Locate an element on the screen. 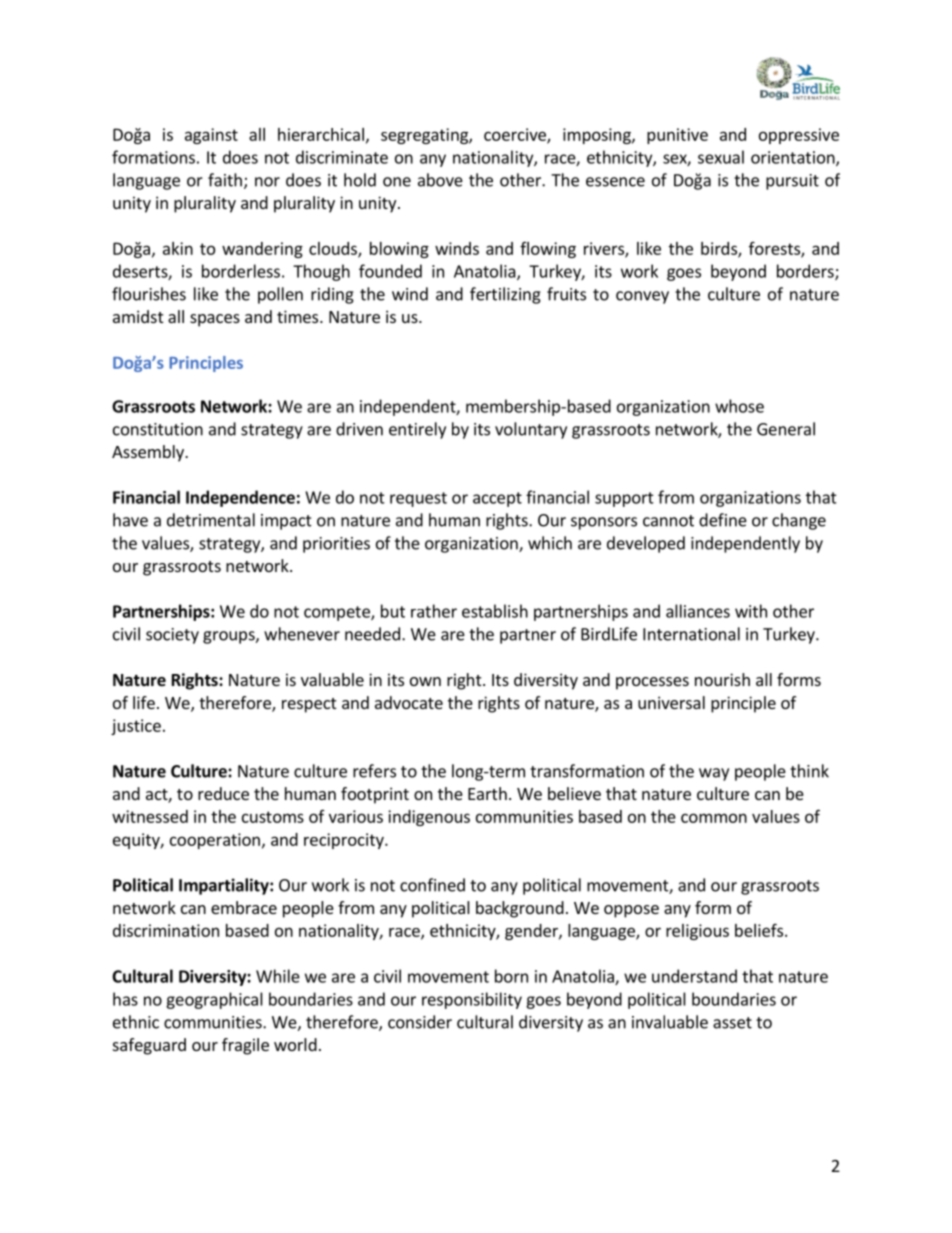  with is located at coordinates (751, 611).
